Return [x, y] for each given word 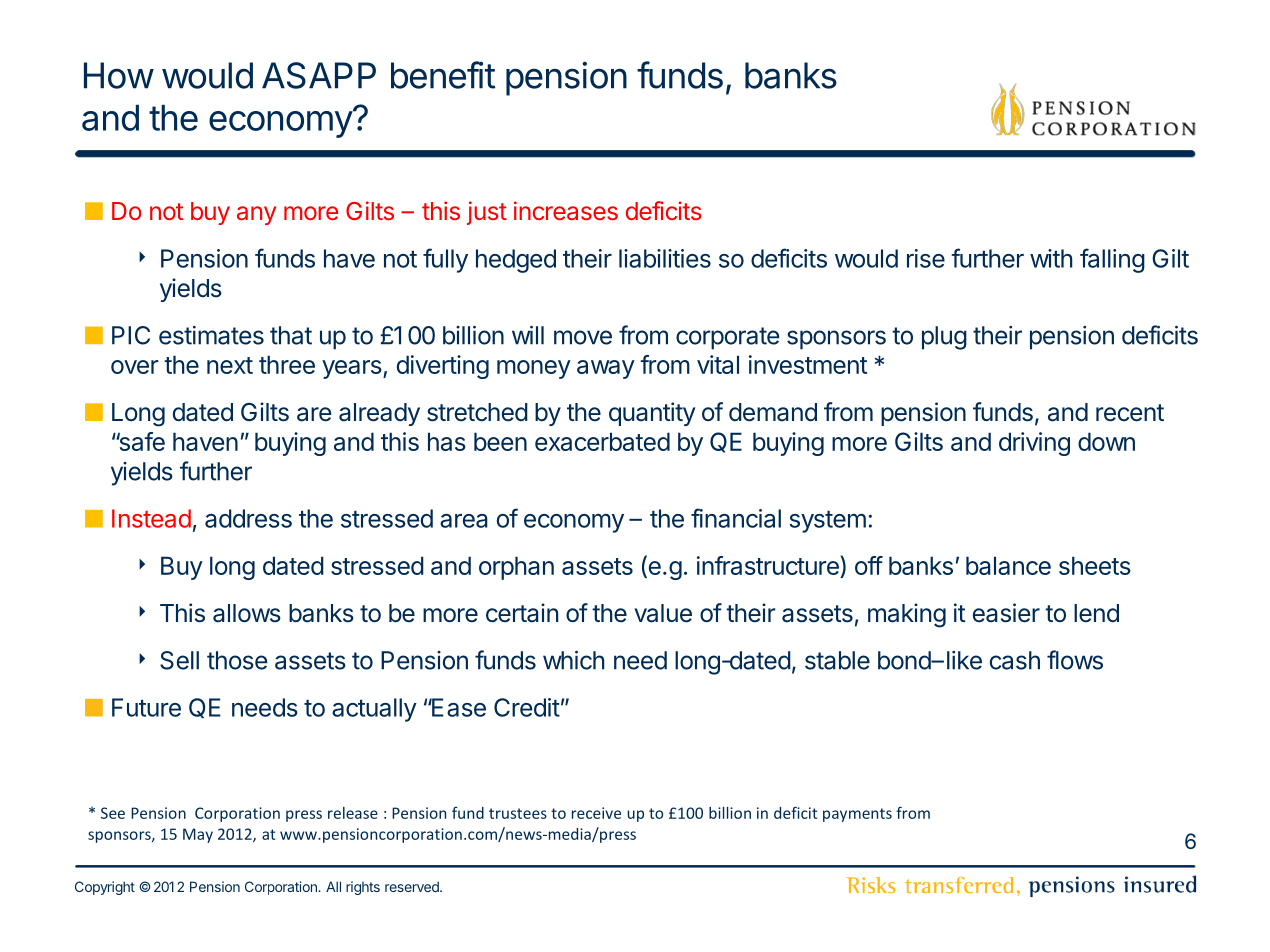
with [1051, 258]
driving [1034, 444]
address [248, 518]
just [487, 213]
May [198, 835]
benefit [443, 75]
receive [596, 813]
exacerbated [602, 441]
